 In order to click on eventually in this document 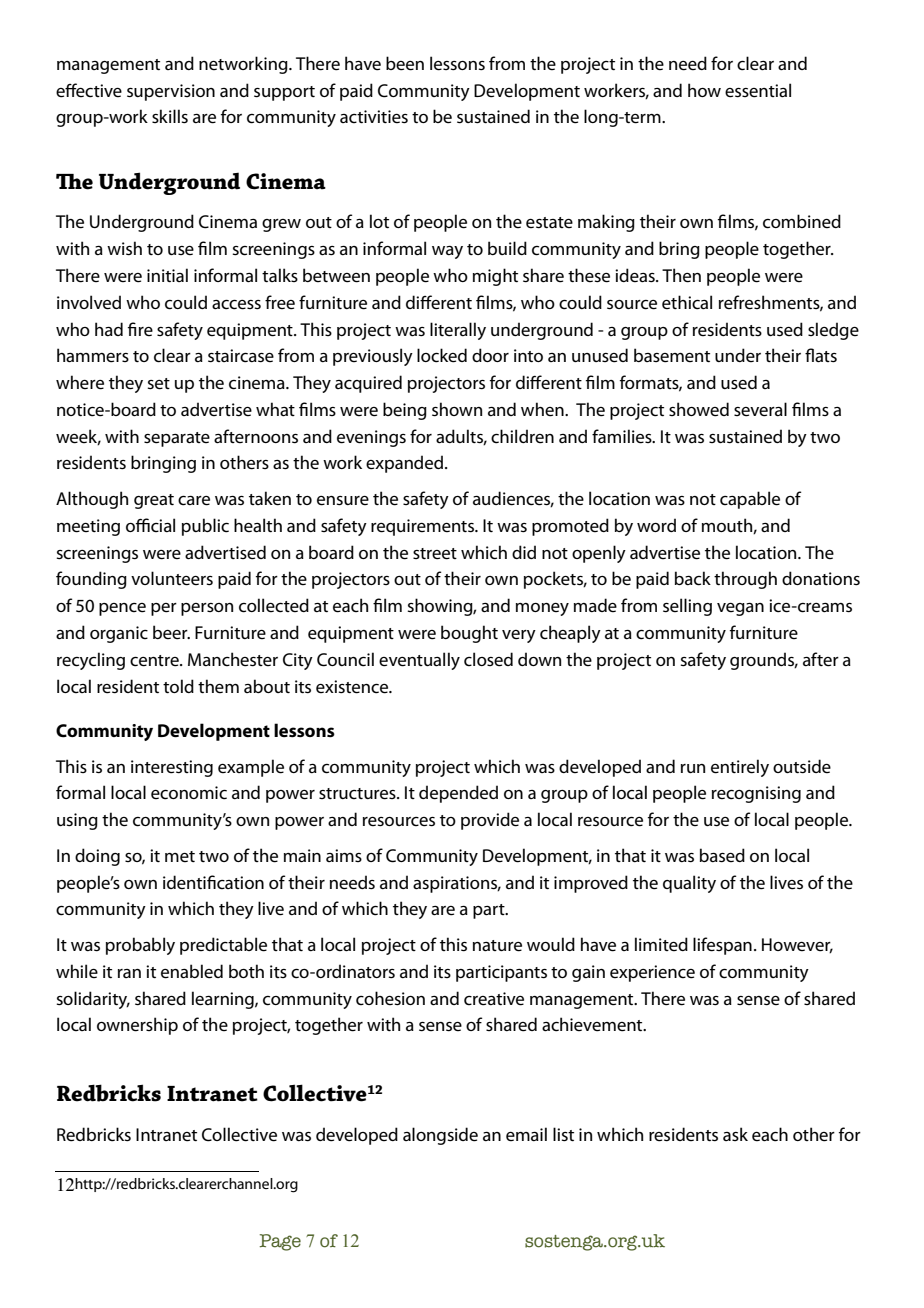, I will do `click(419, 661)`.
